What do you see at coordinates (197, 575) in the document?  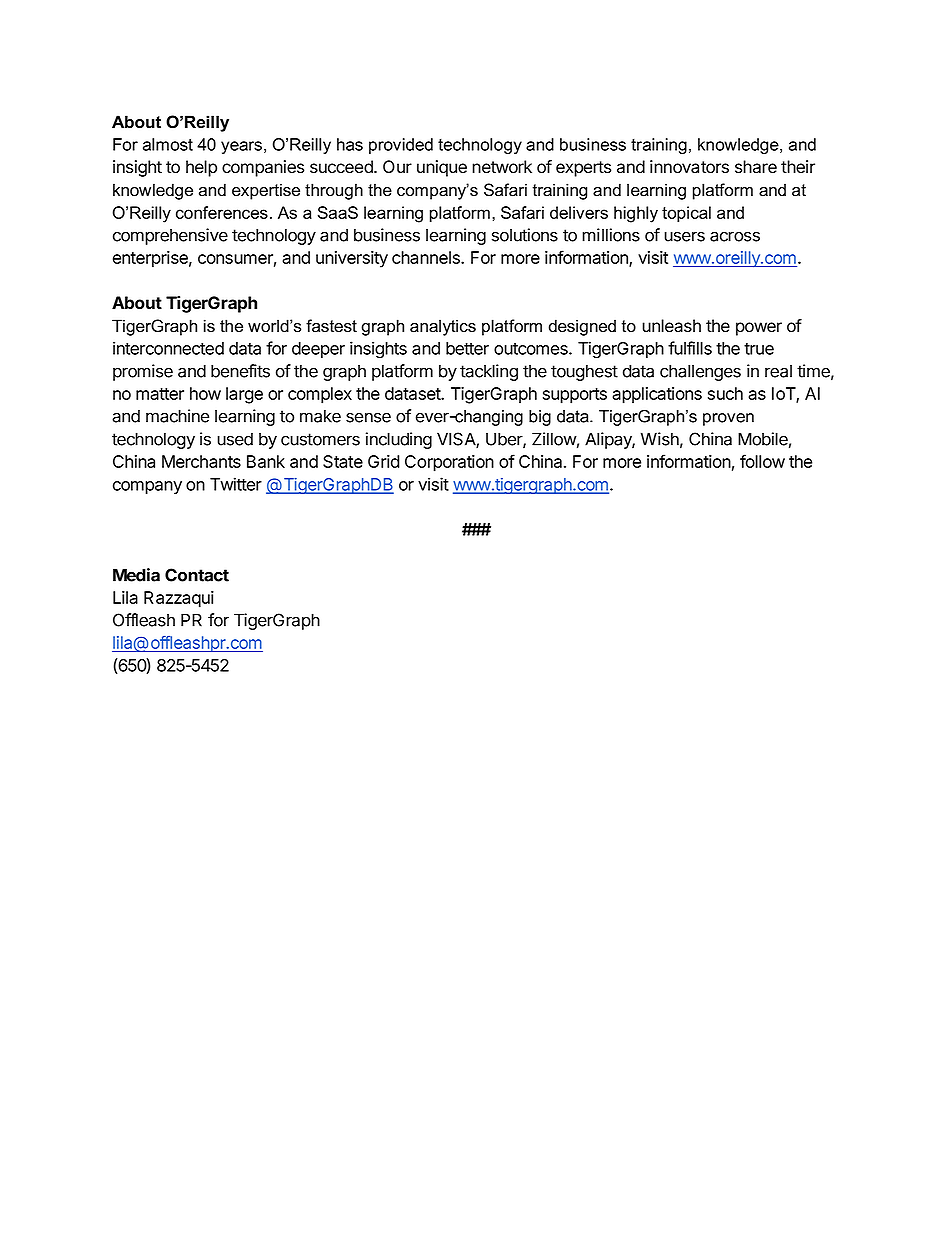 I see `Contact` at bounding box center [197, 575].
